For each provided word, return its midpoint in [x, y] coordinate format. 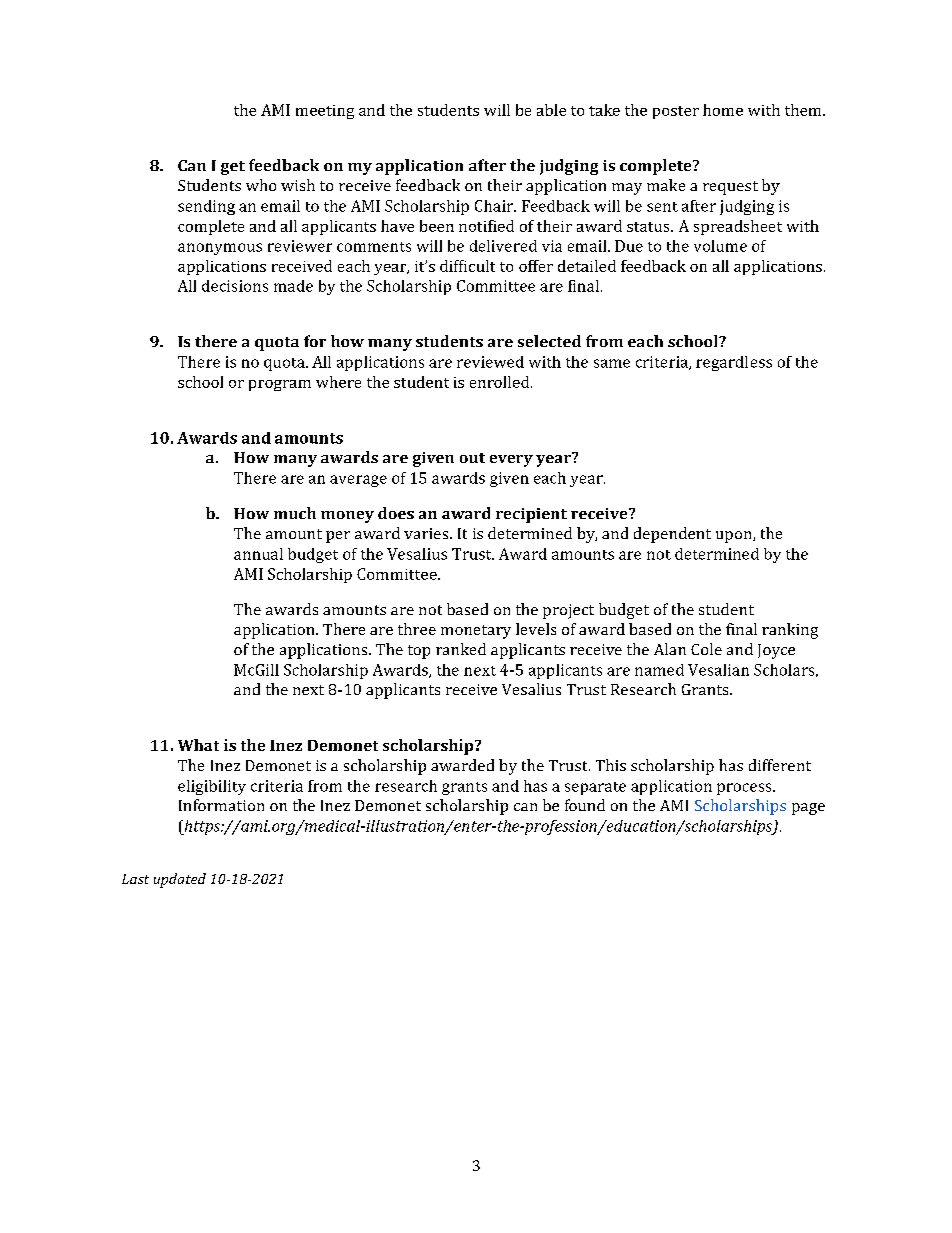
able [551, 110]
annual [258, 554]
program [280, 385]
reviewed [490, 362]
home [723, 110]
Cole [706, 649]
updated [180, 880]
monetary [476, 632]
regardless [734, 363]
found [585, 805]
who [261, 185]
